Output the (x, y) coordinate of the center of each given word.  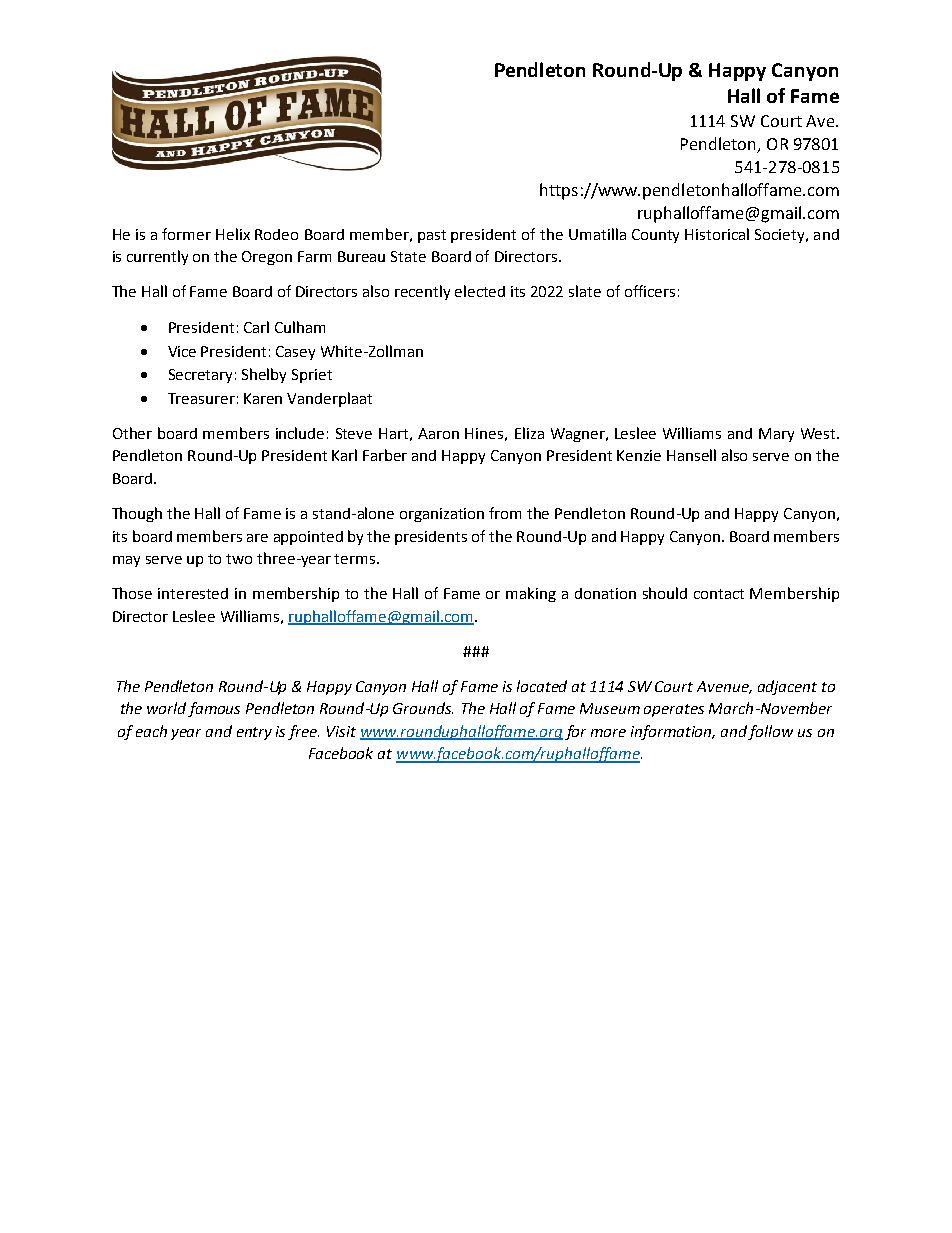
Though (137, 514)
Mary (776, 435)
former (186, 234)
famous (214, 709)
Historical (717, 234)
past (432, 236)
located (542, 686)
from (505, 513)
